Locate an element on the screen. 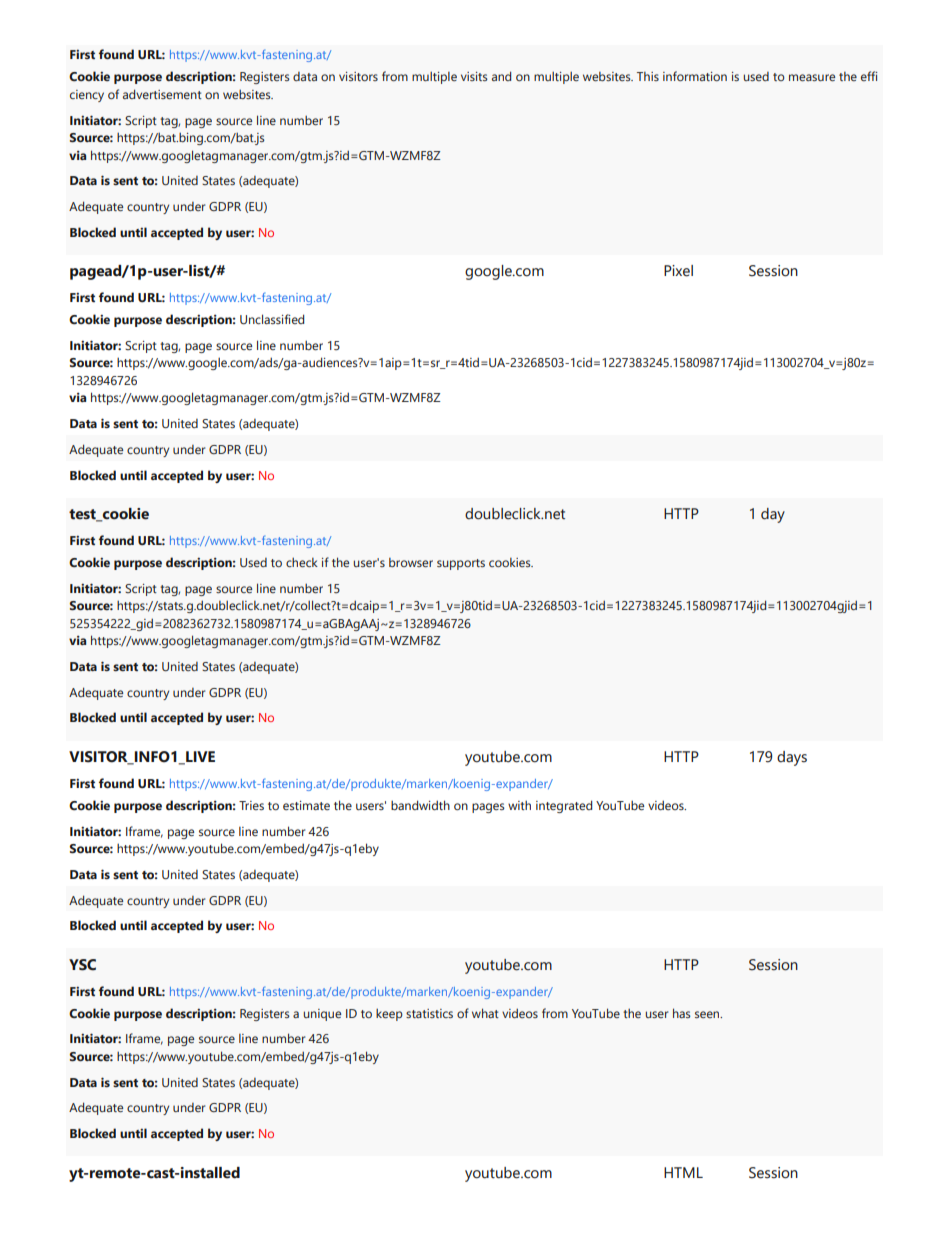  Unclassified is located at coordinates (272, 319).
